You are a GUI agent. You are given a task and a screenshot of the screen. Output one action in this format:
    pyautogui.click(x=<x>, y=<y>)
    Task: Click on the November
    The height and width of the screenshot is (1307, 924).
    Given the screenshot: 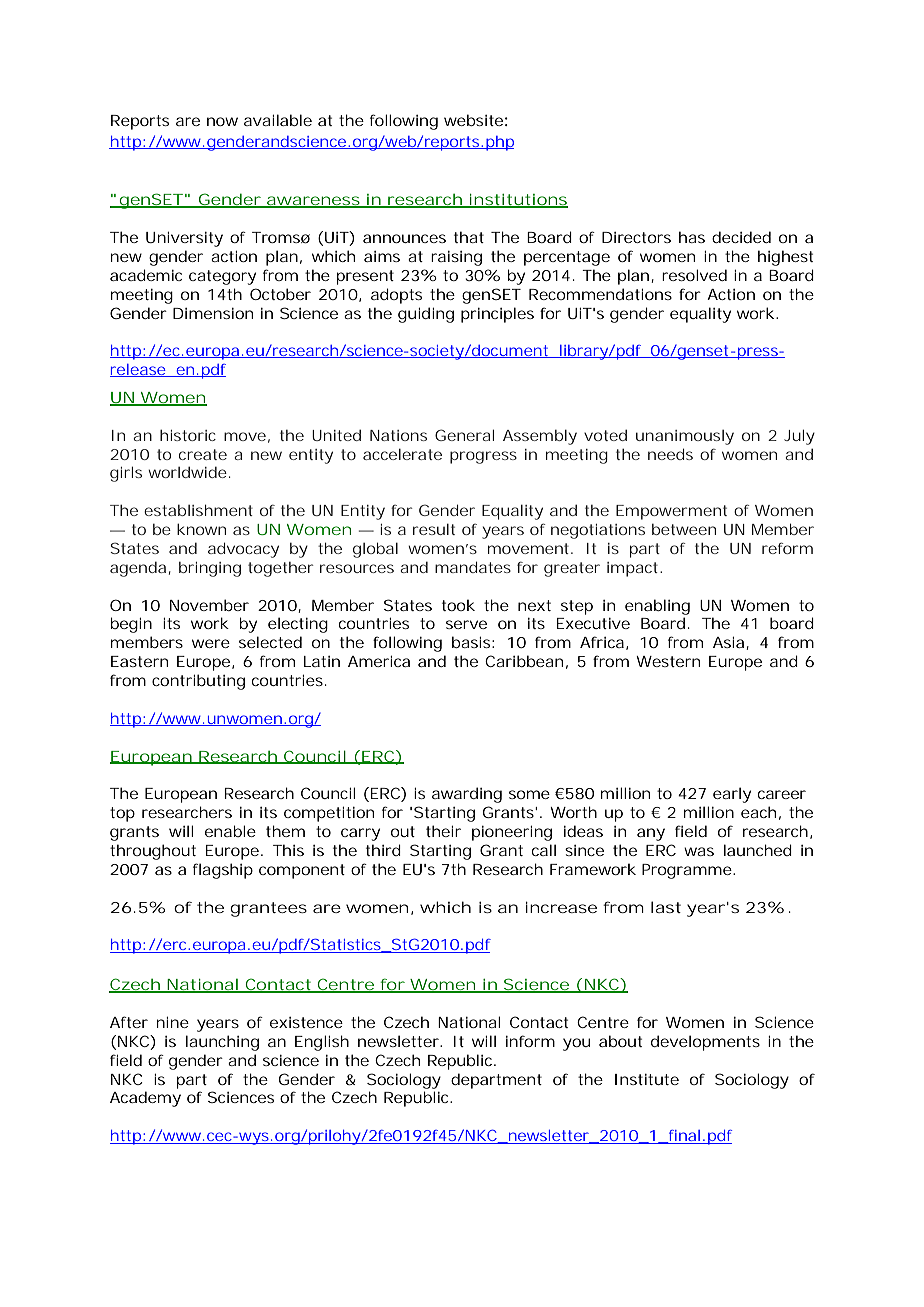 What is the action you would take?
    pyautogui.click(x=209, y=605)
